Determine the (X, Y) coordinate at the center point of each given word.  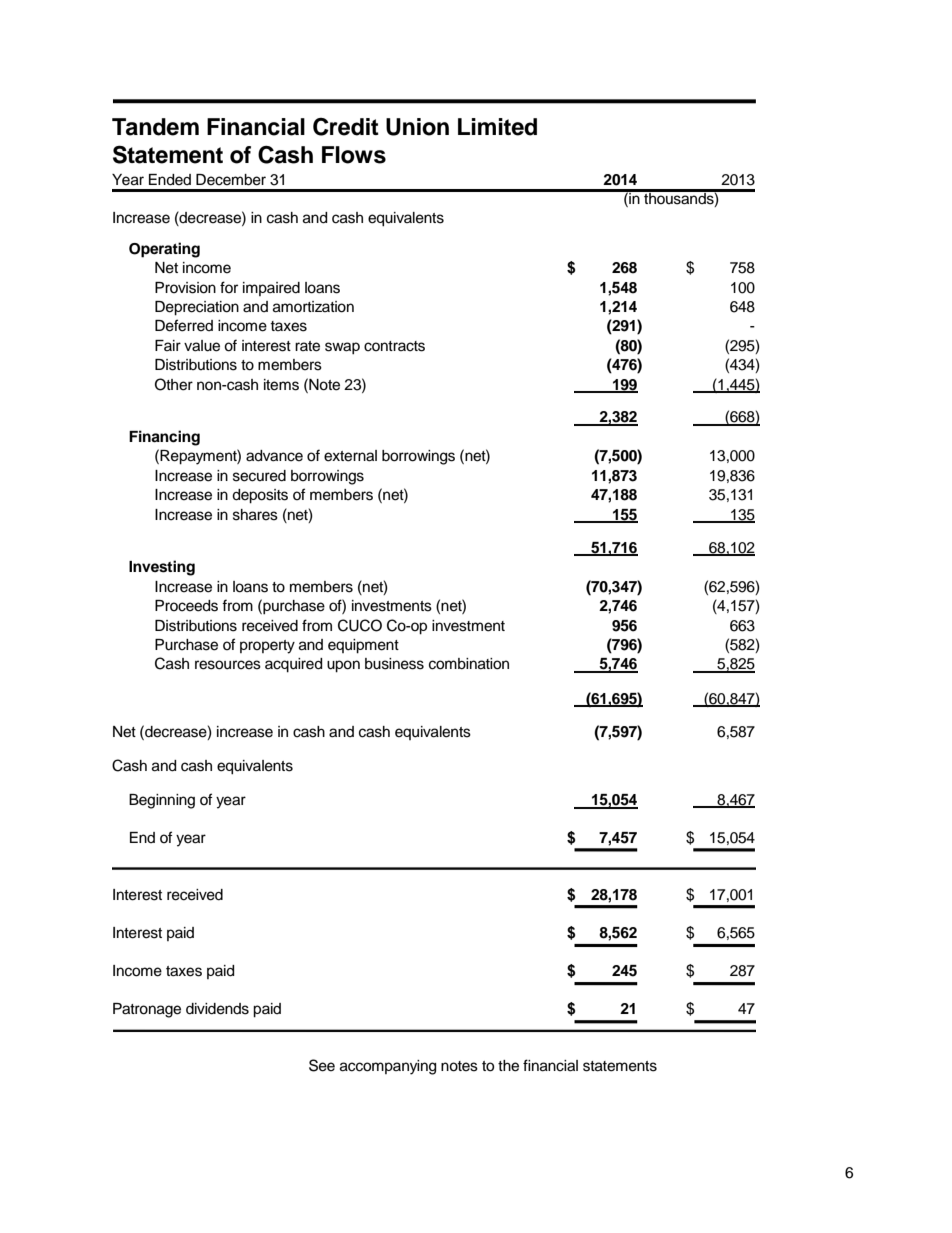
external (350, 456)
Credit (346, 127)
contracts (394, 346)
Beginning (162, 801)
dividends (217, 1009)
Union (417, 127)
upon (343, 666)
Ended (170, 180)
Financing (164, 438)
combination (469, 664)
